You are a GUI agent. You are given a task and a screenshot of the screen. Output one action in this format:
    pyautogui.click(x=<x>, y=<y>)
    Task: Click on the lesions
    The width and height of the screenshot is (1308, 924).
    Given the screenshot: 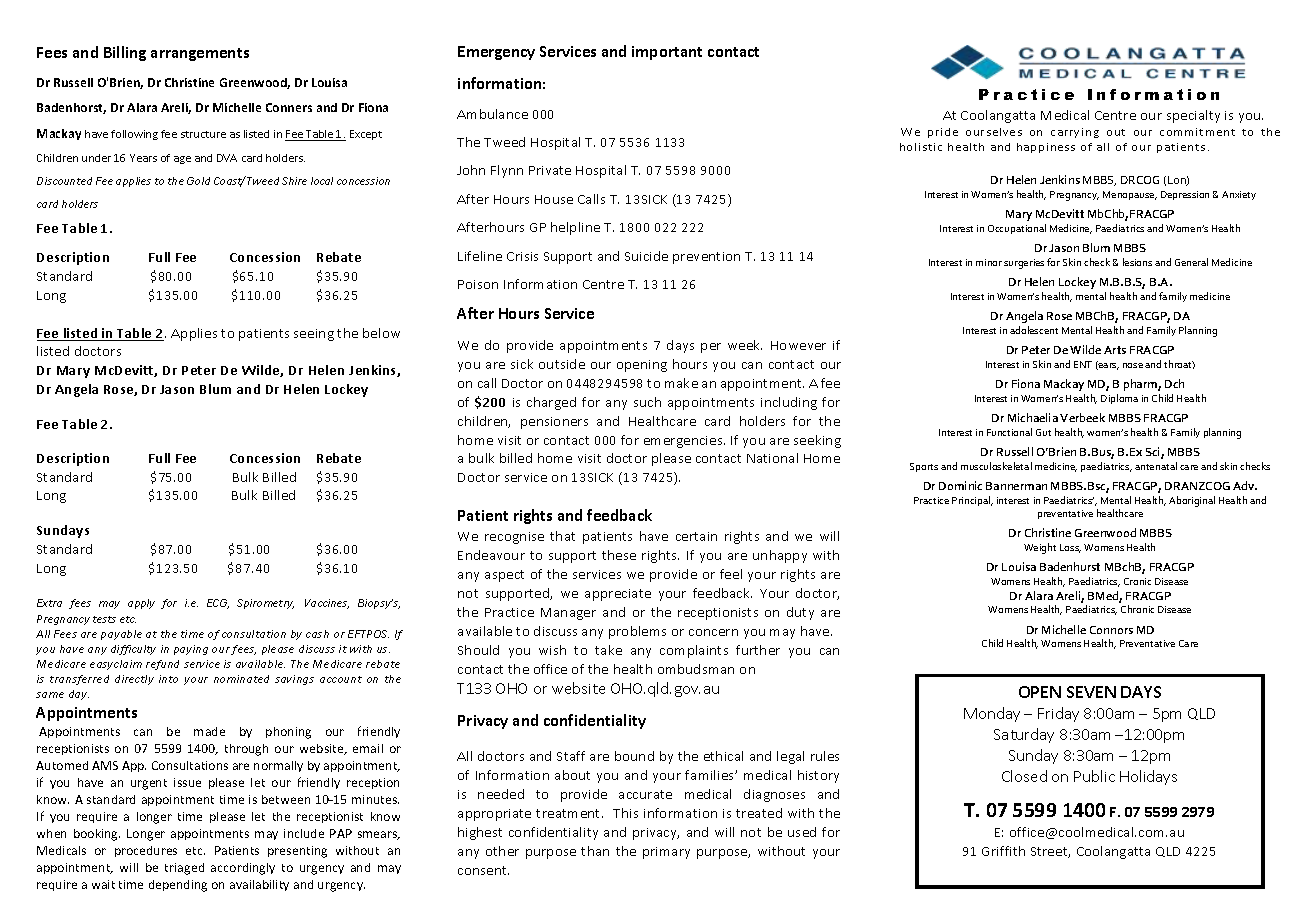 What is the action you would take?
    pyautogui.click(x=1137, y=262)
